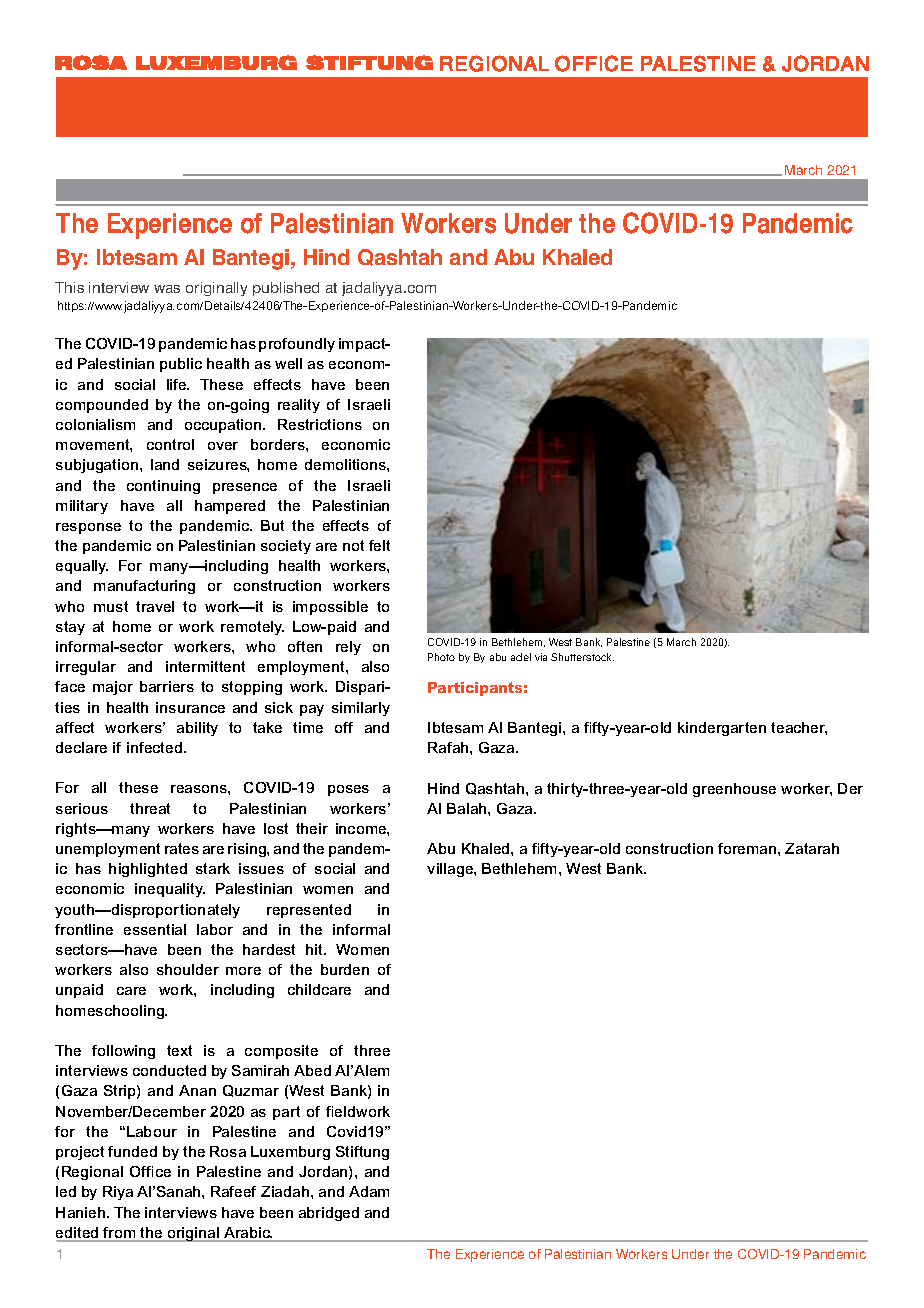 This page has height=1308, width=924. What do you see at coordinates (722, 729) in the page?
I see `kindergarten` at bounding box center [722, 729].
